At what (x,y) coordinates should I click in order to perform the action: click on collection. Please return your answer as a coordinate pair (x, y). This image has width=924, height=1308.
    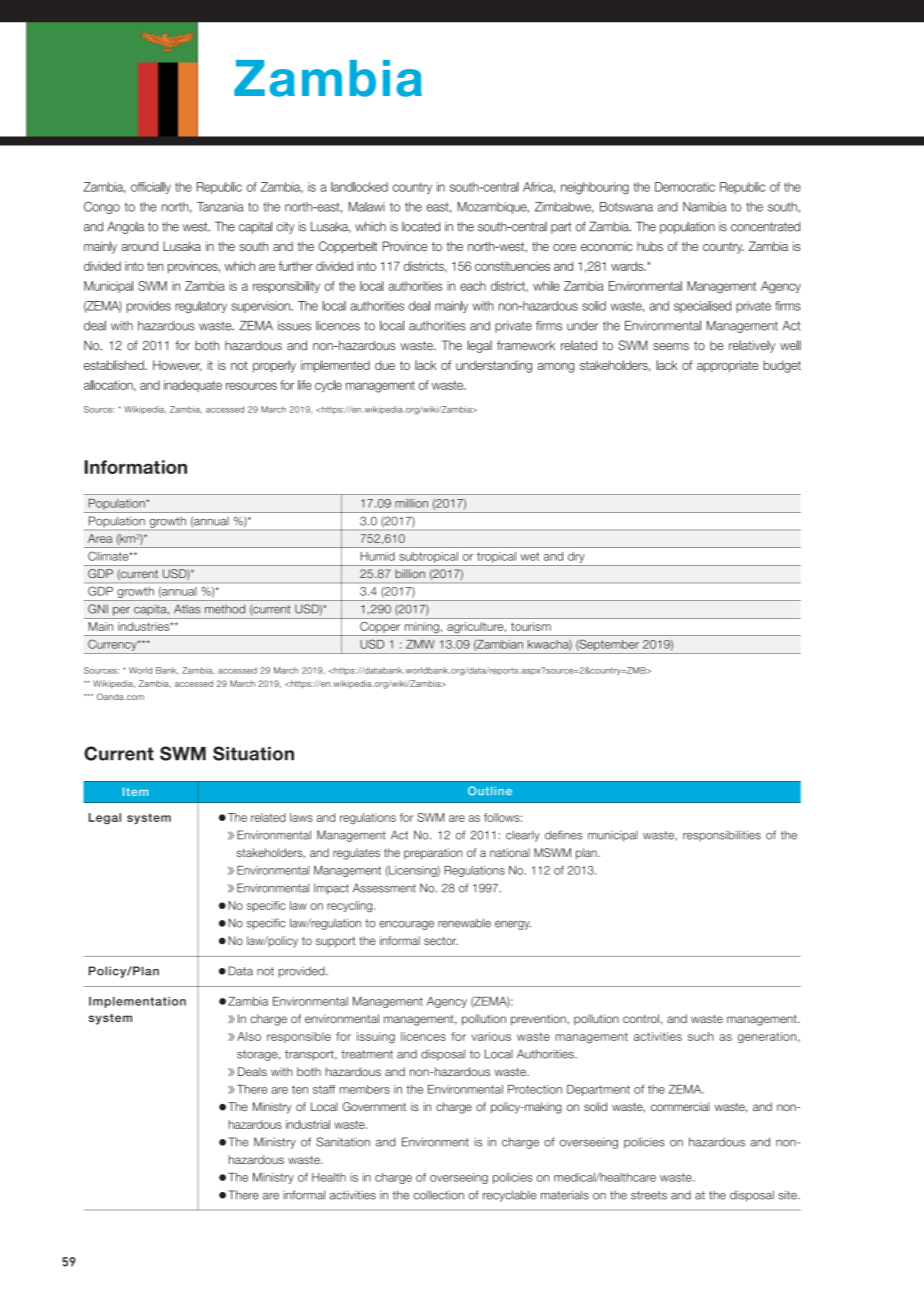
    Looking at the image, I should click on (438, 1195).
